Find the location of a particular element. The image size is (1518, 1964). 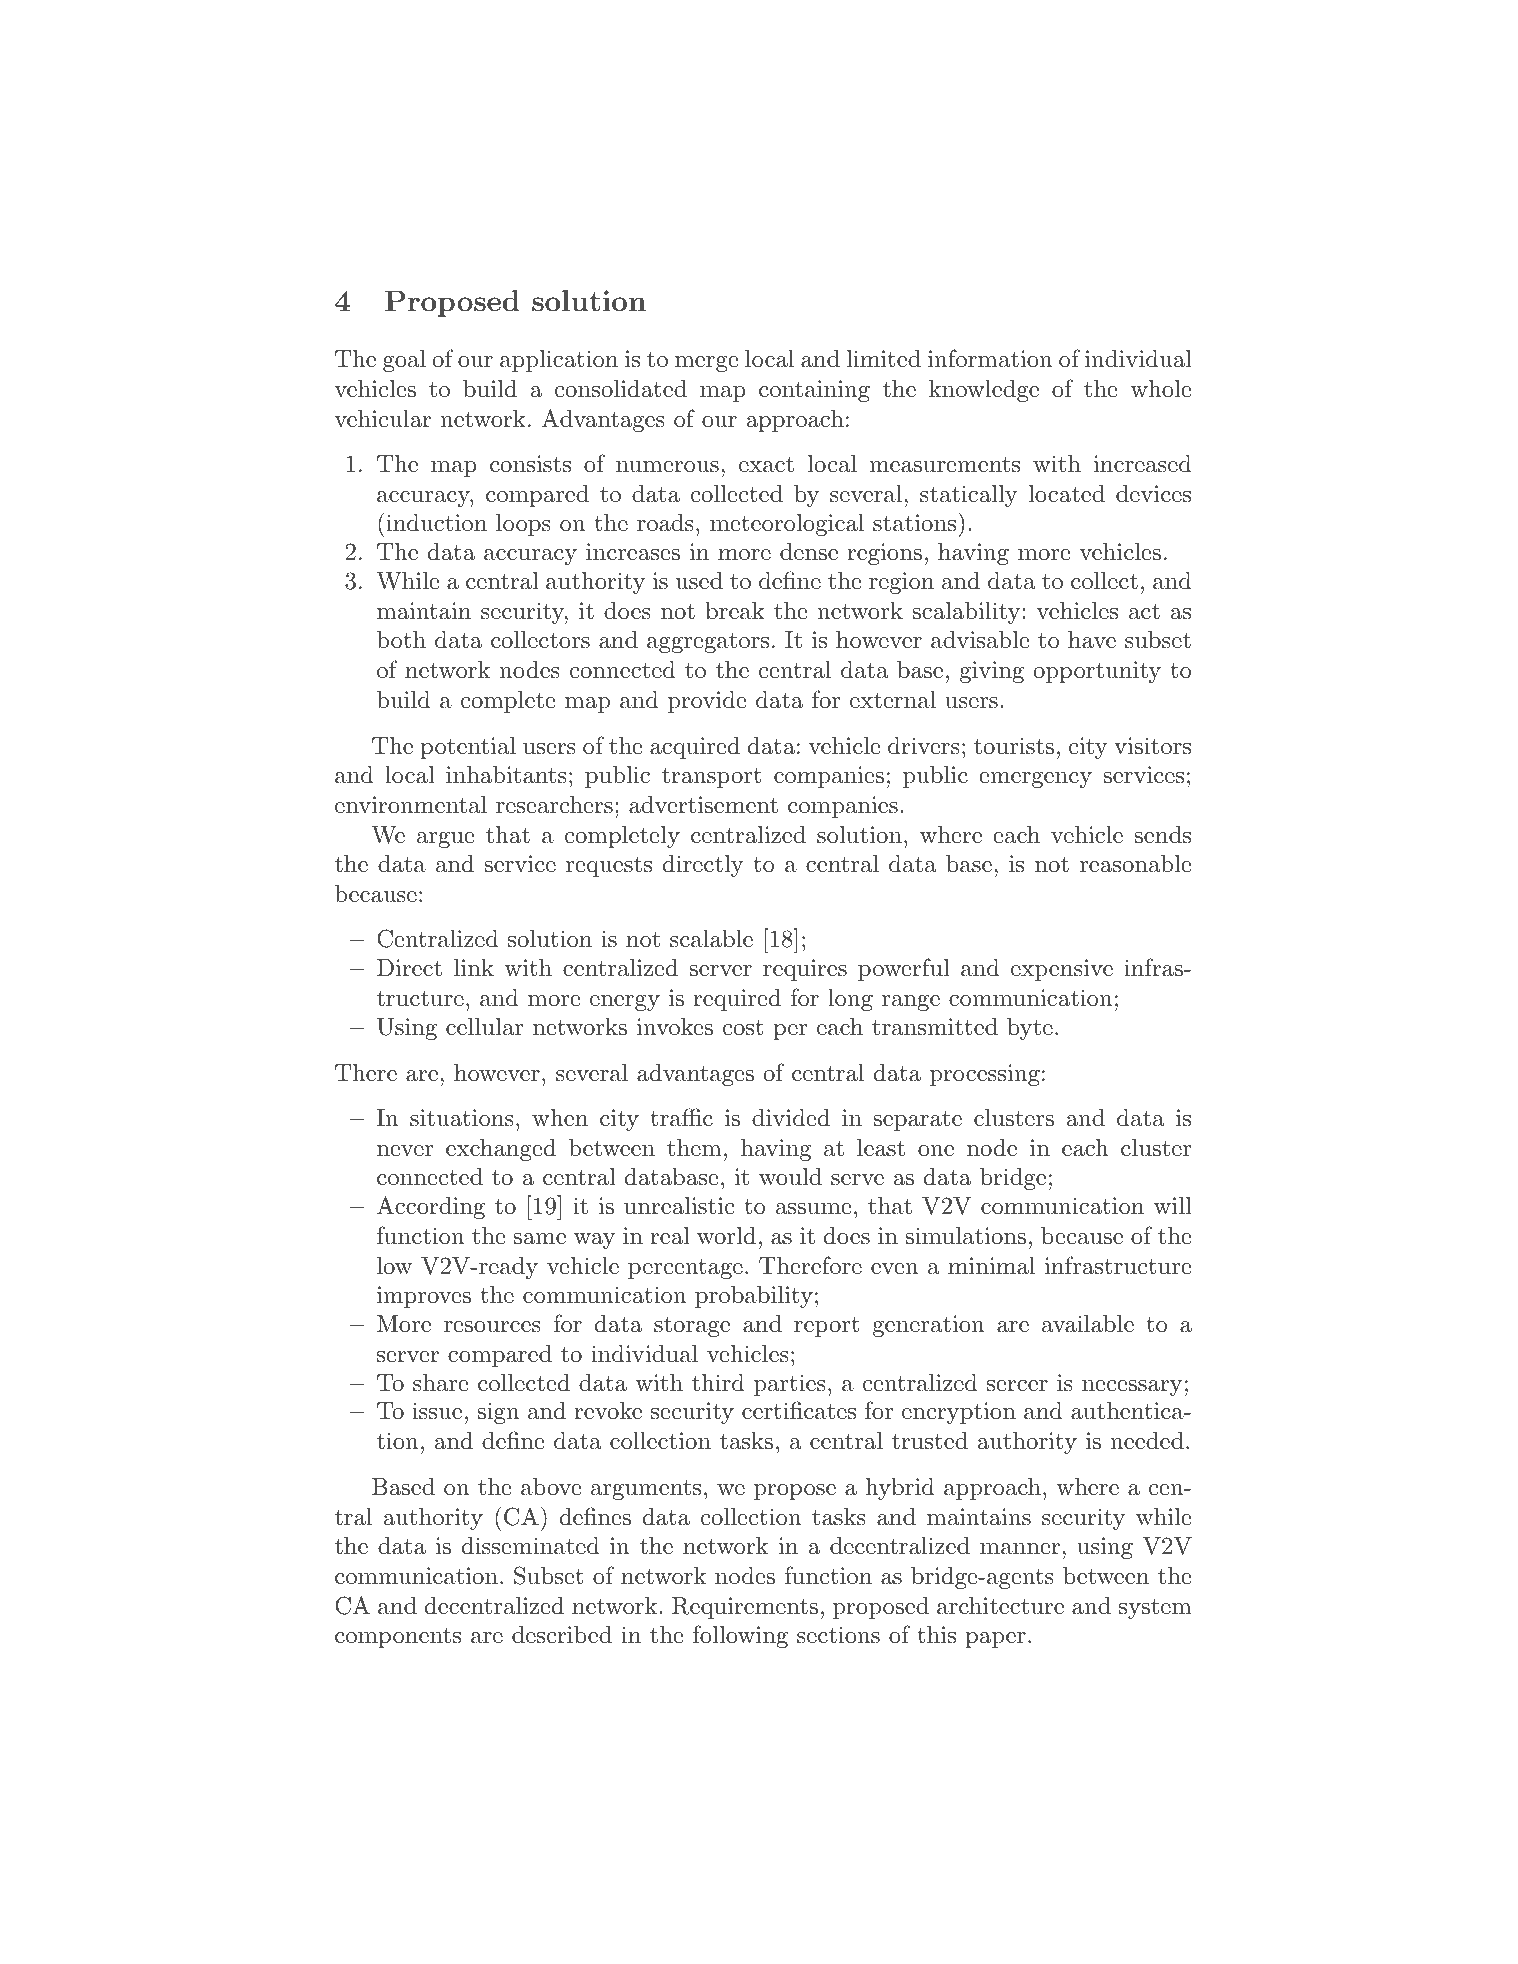

disseminated is located at coordinates (531, 1546).
